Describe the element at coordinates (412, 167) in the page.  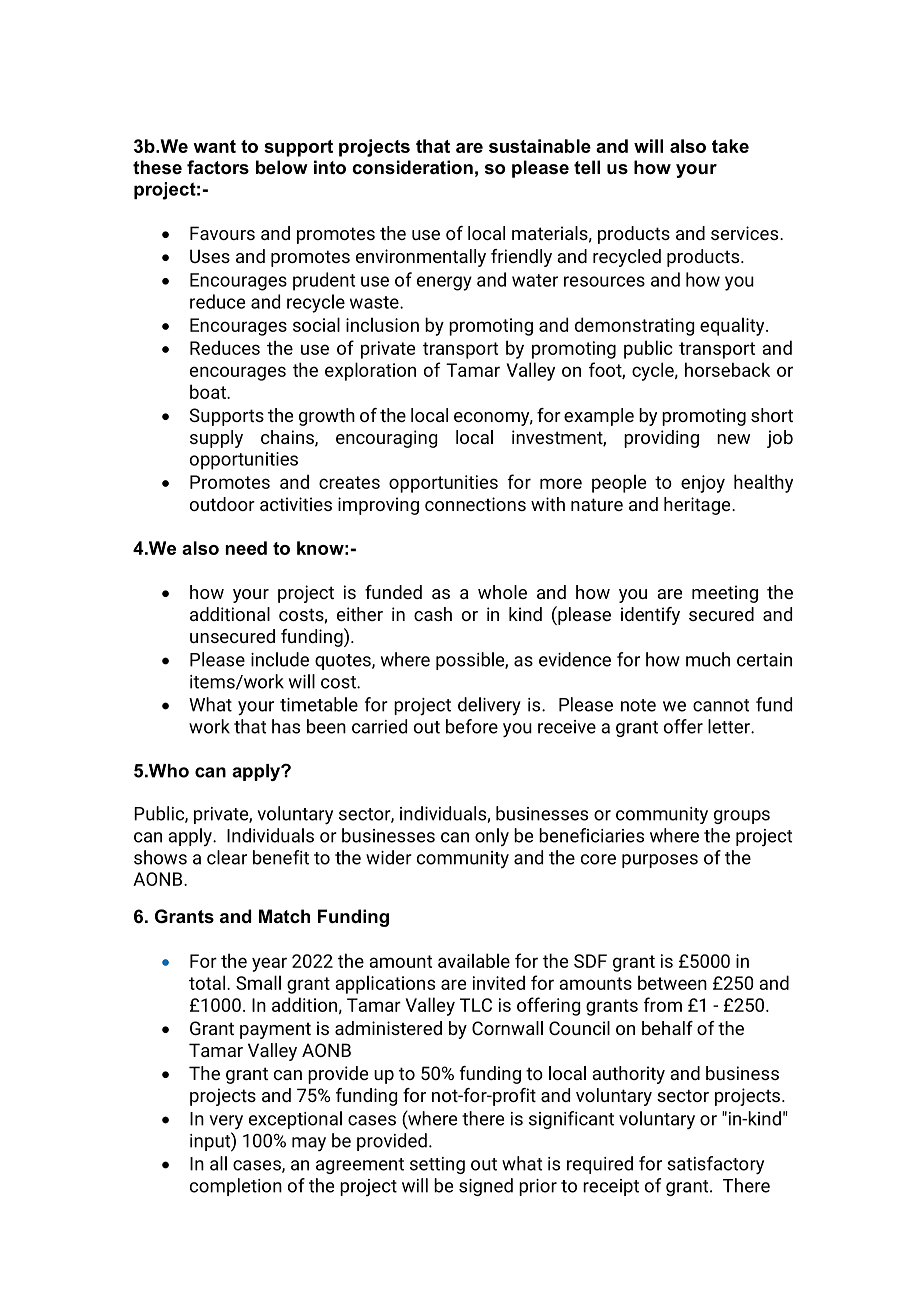
I see `consideration` at that location.
